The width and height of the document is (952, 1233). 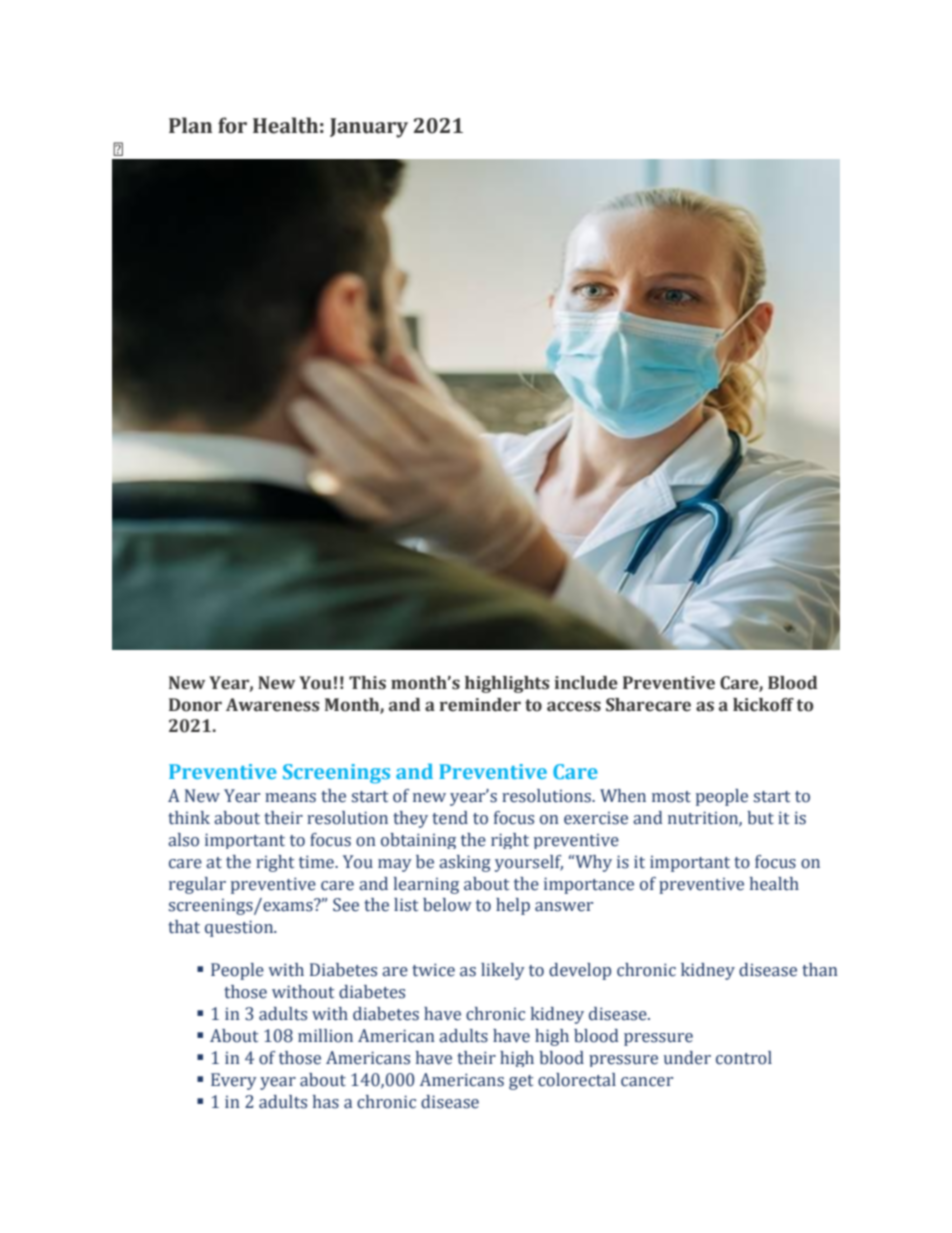 I want to click on Awareness, so click(x=272, y=705).
